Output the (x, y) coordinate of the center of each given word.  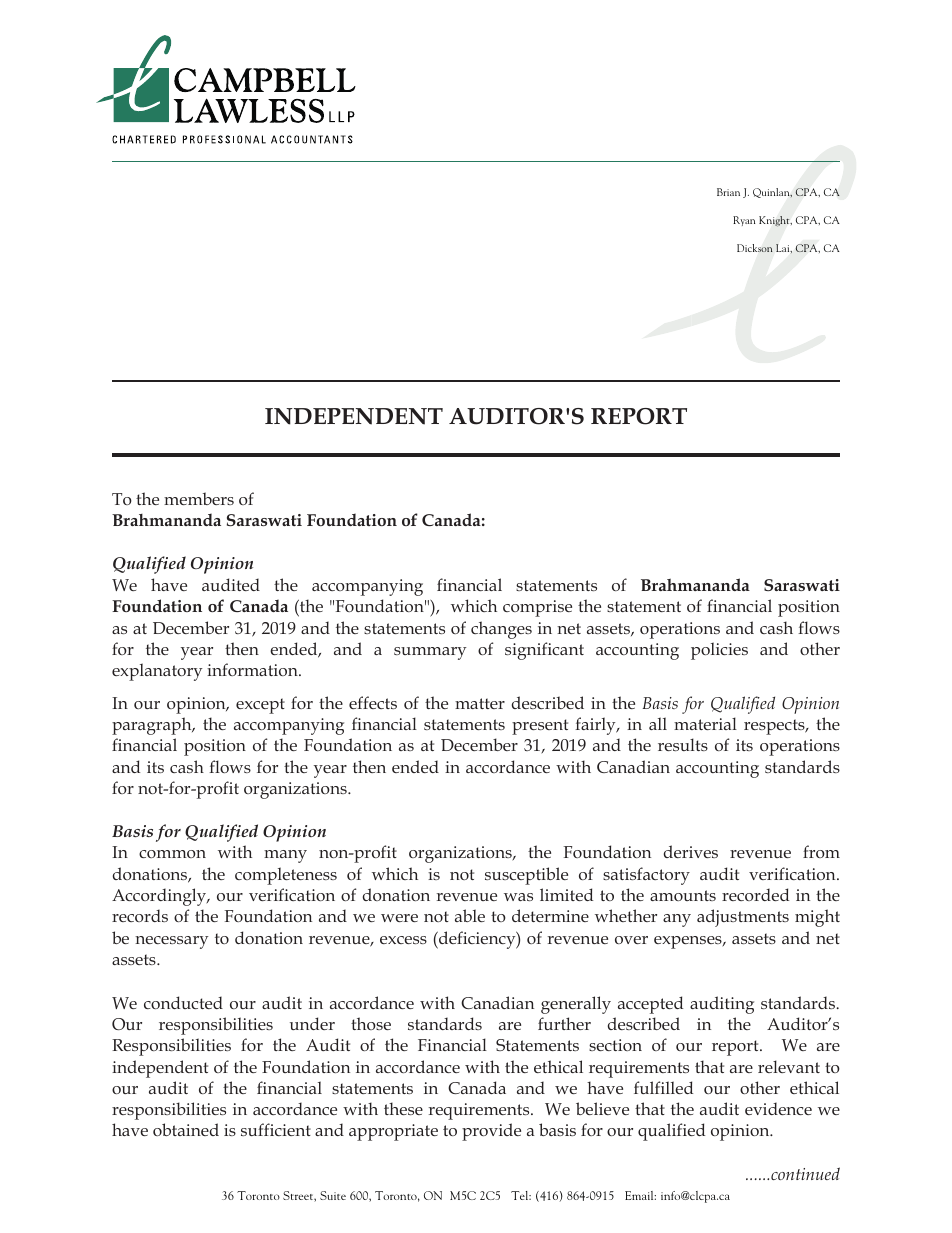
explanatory (157, 672)
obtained (186, 1129)
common (172, 854)
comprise (537, 608)
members (199, 498)
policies (719, 651)
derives (691, 851)
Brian (728, 192)
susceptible (526, 876)
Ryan (744, 221)
